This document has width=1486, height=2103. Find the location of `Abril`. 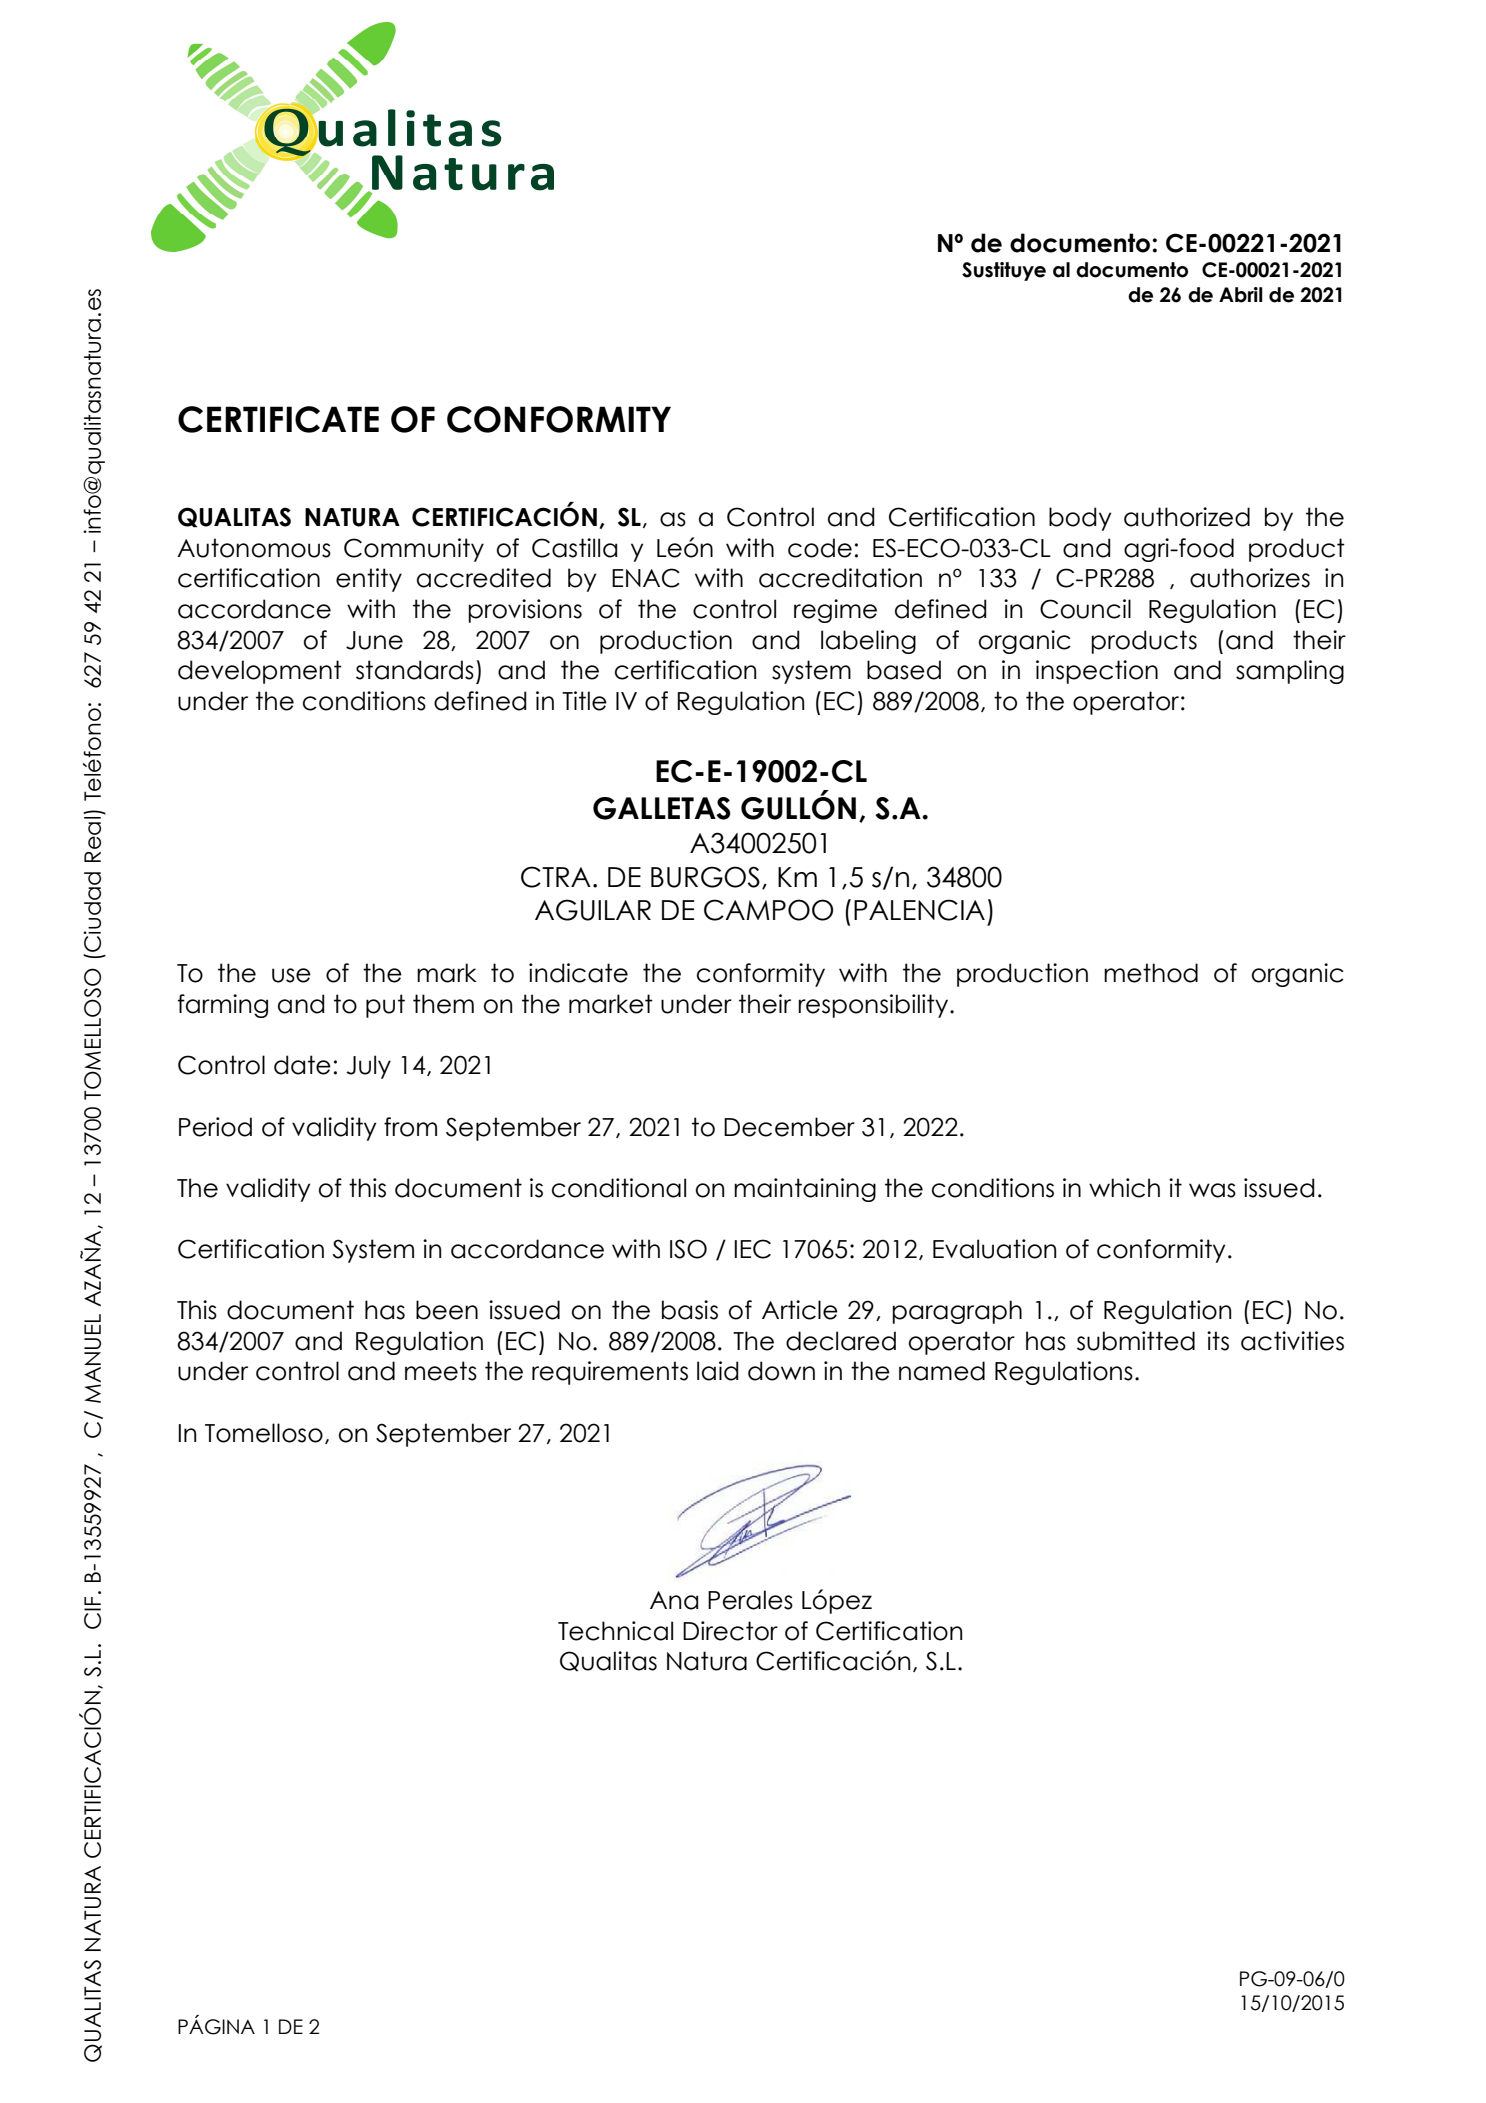

Abril is located at coordinates (1241, 295).
